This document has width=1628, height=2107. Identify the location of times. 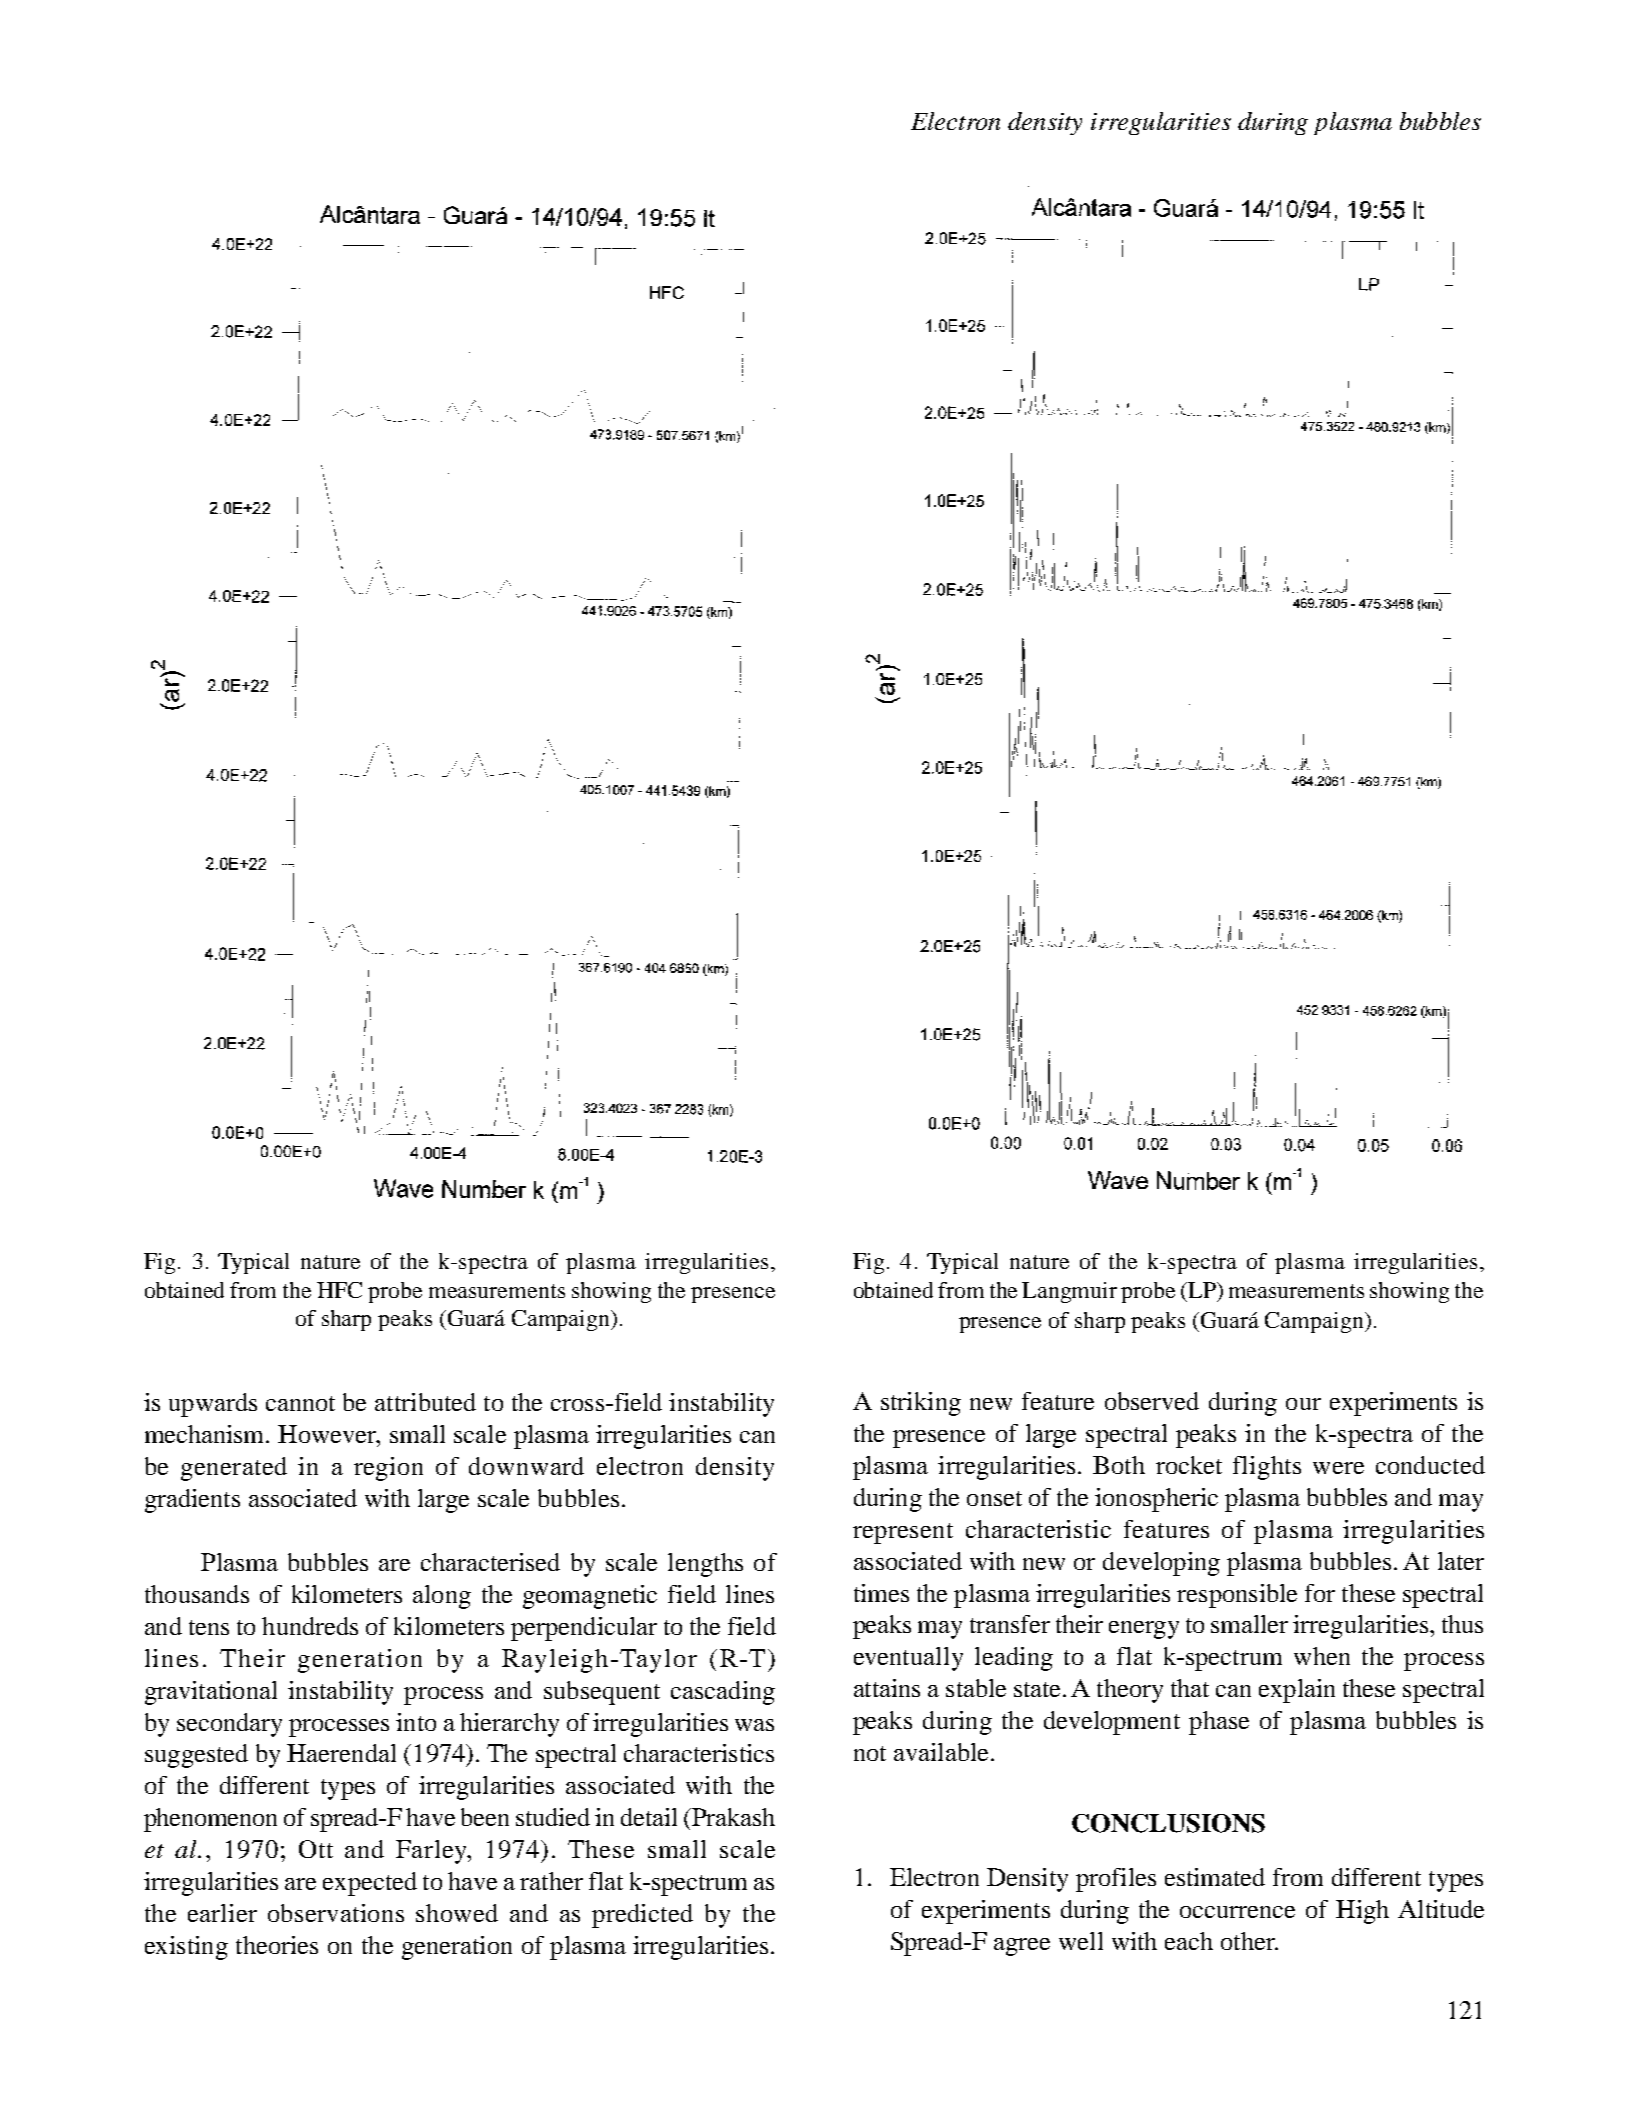
(881, 1593).
